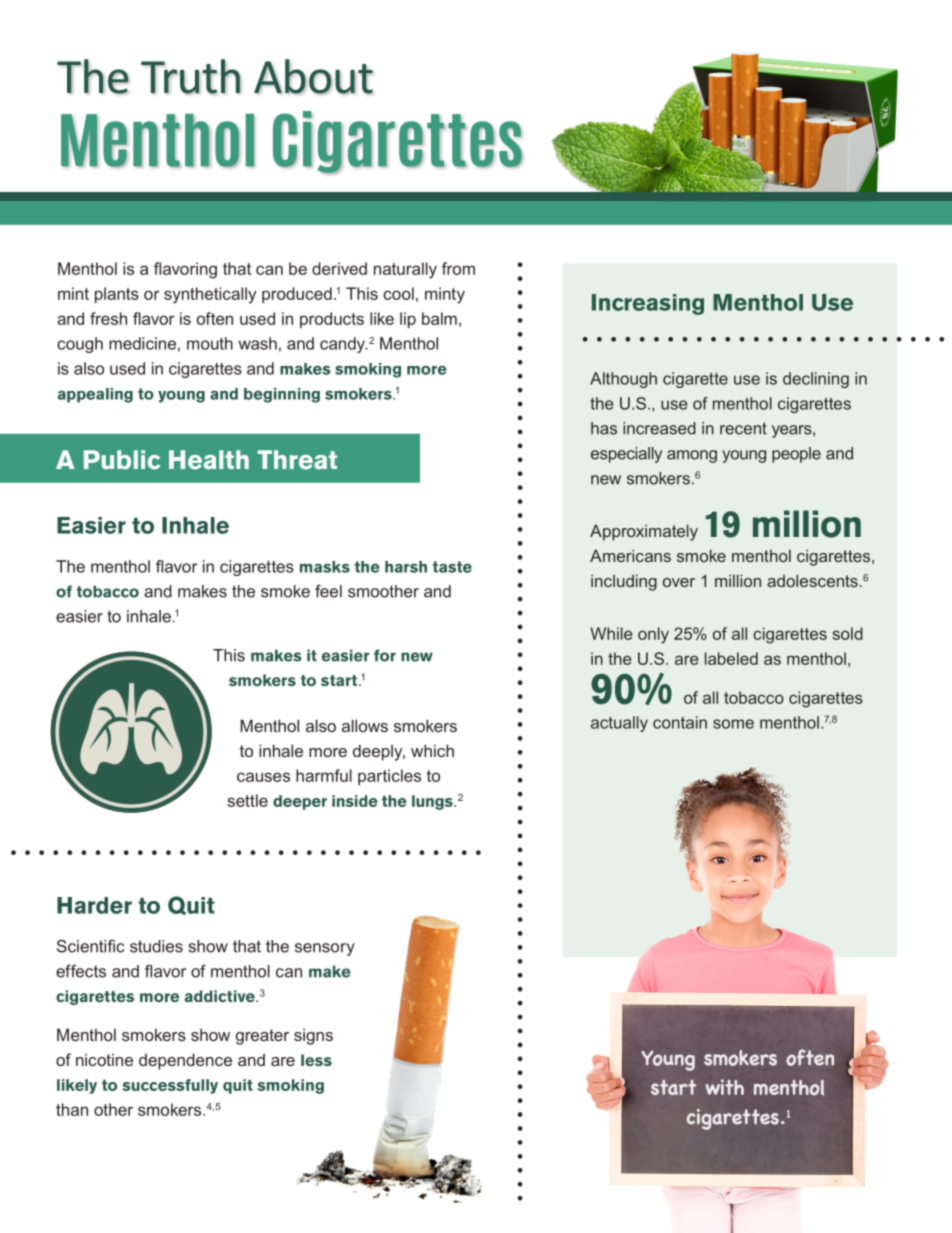 Image resolution: width=952 pixels, height=1233 pixels. Describe the element at coordinates (263, 777) in the image. I see `causes` at that location.
